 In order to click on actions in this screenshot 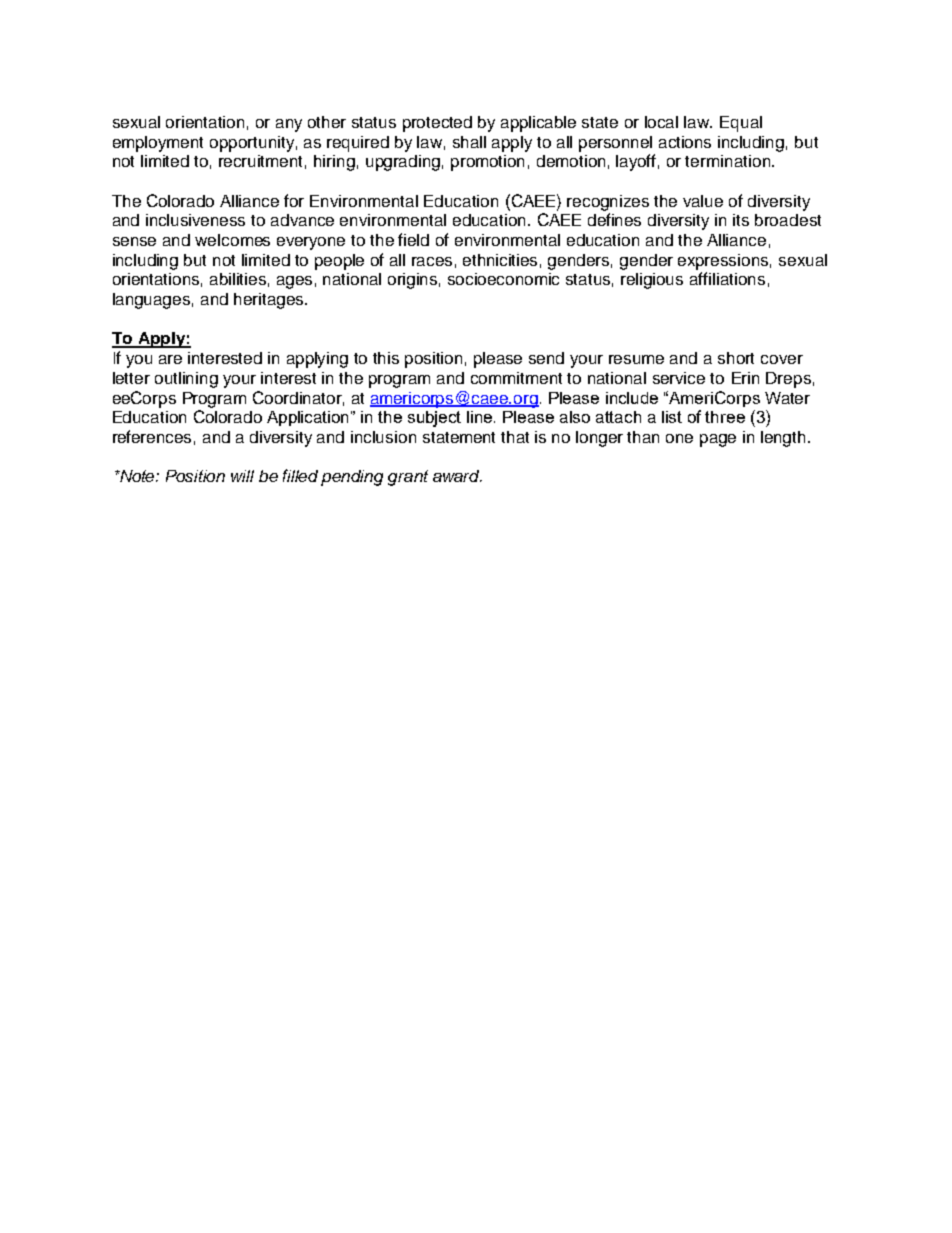, I will do `click(685, 142)`.
